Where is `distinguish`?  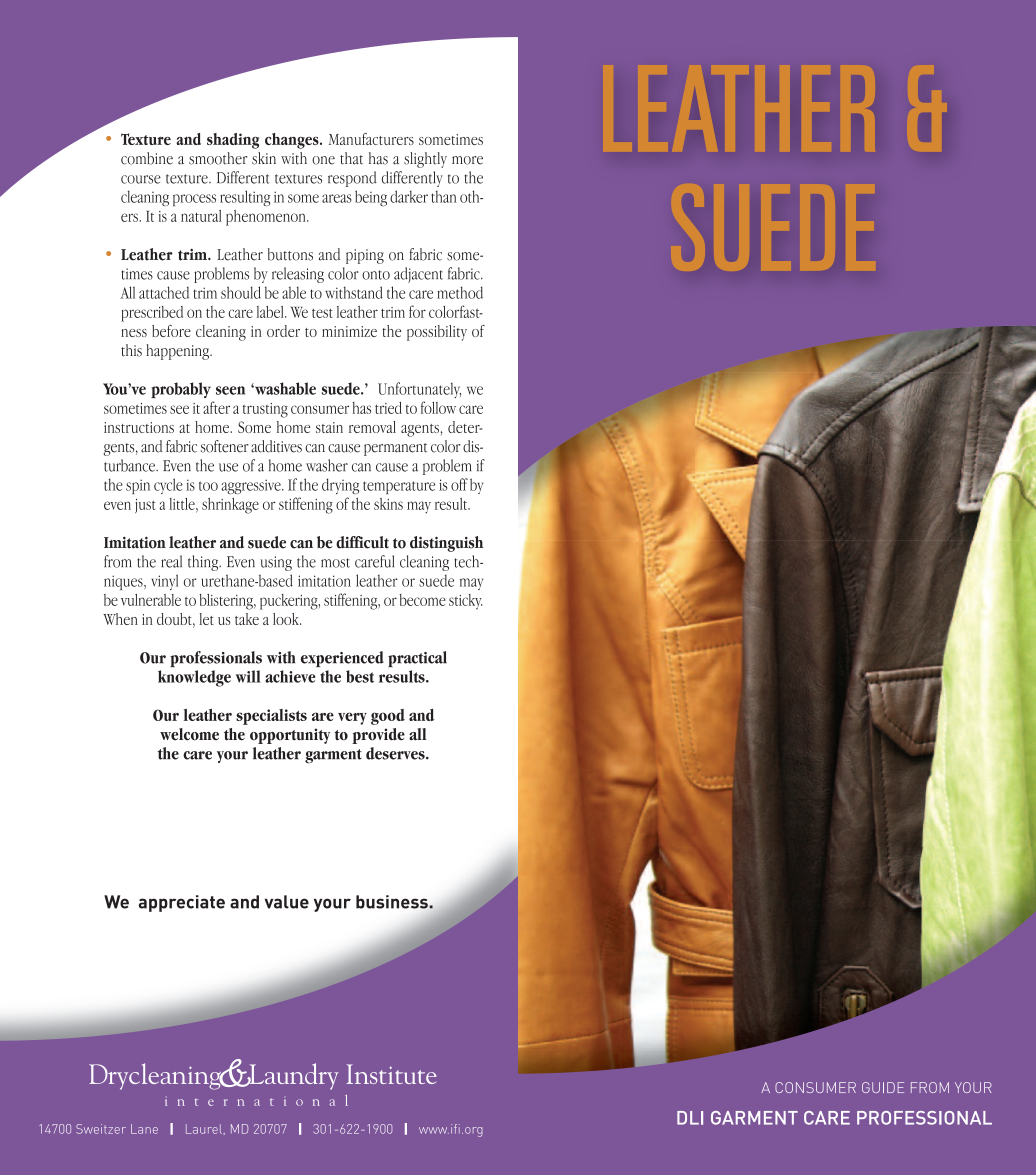 distinguish is located at coordinates (446, 544).
